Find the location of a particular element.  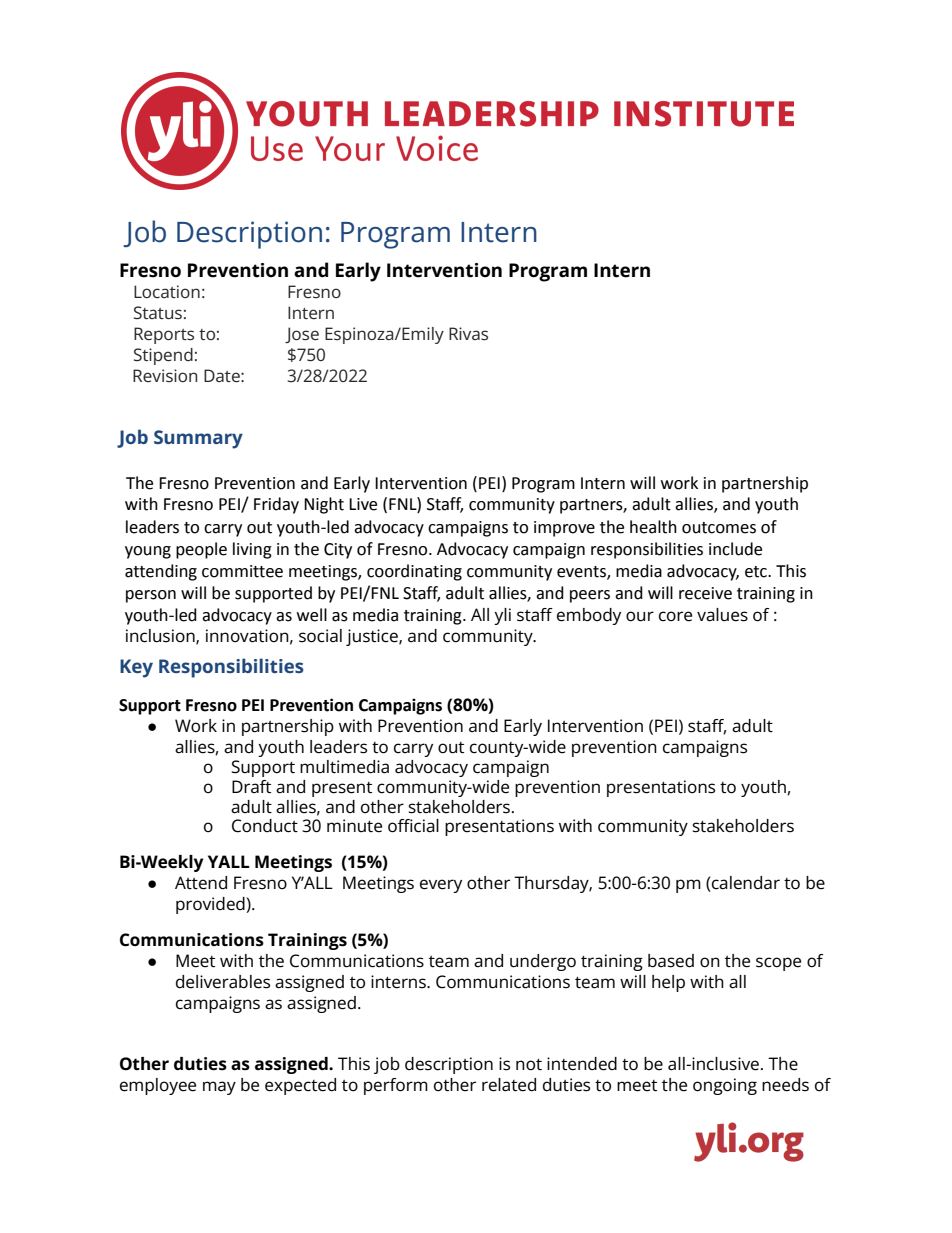

outcomes is located at coordinates (719, 528).
